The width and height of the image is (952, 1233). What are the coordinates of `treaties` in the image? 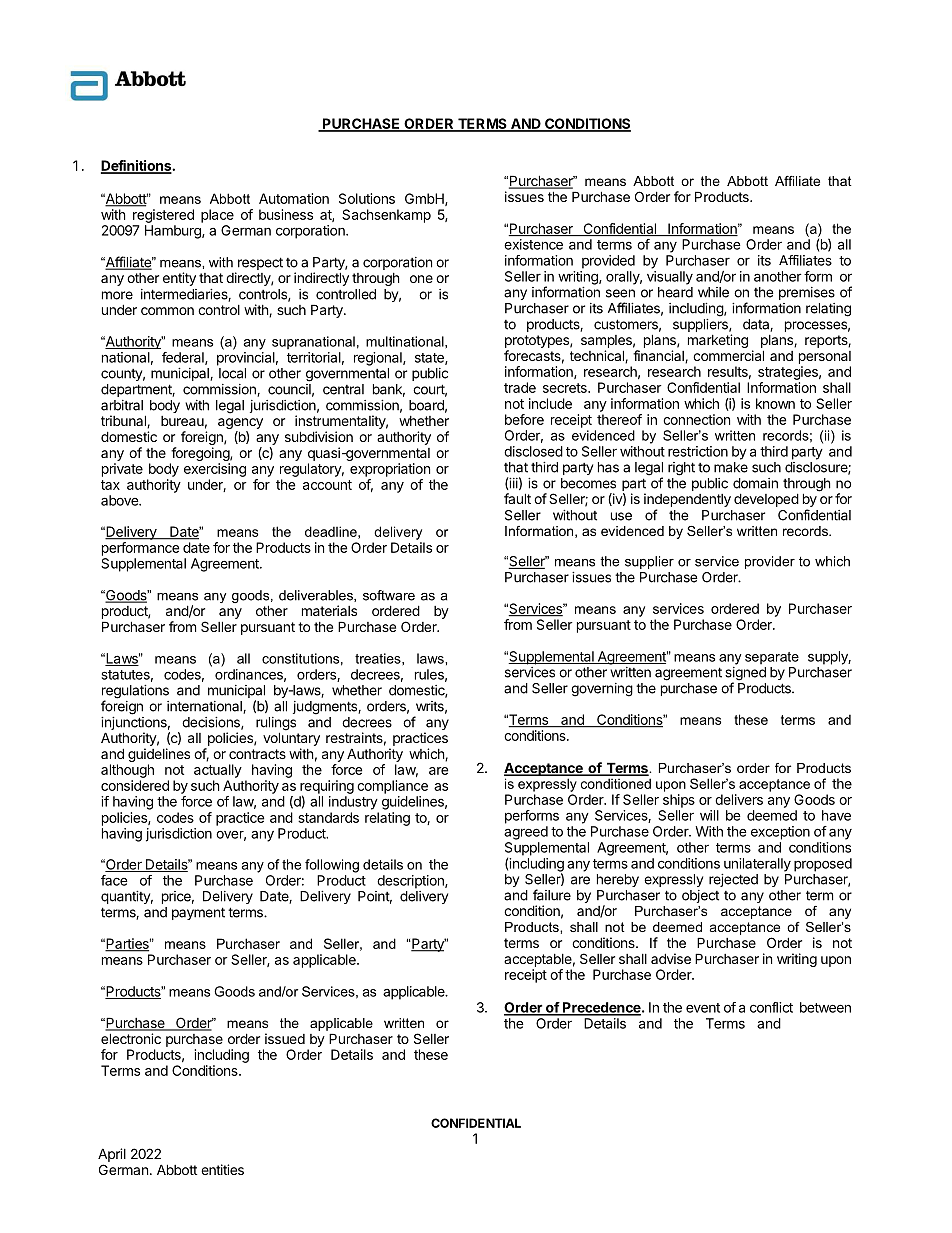 It's located at (379, 658).
